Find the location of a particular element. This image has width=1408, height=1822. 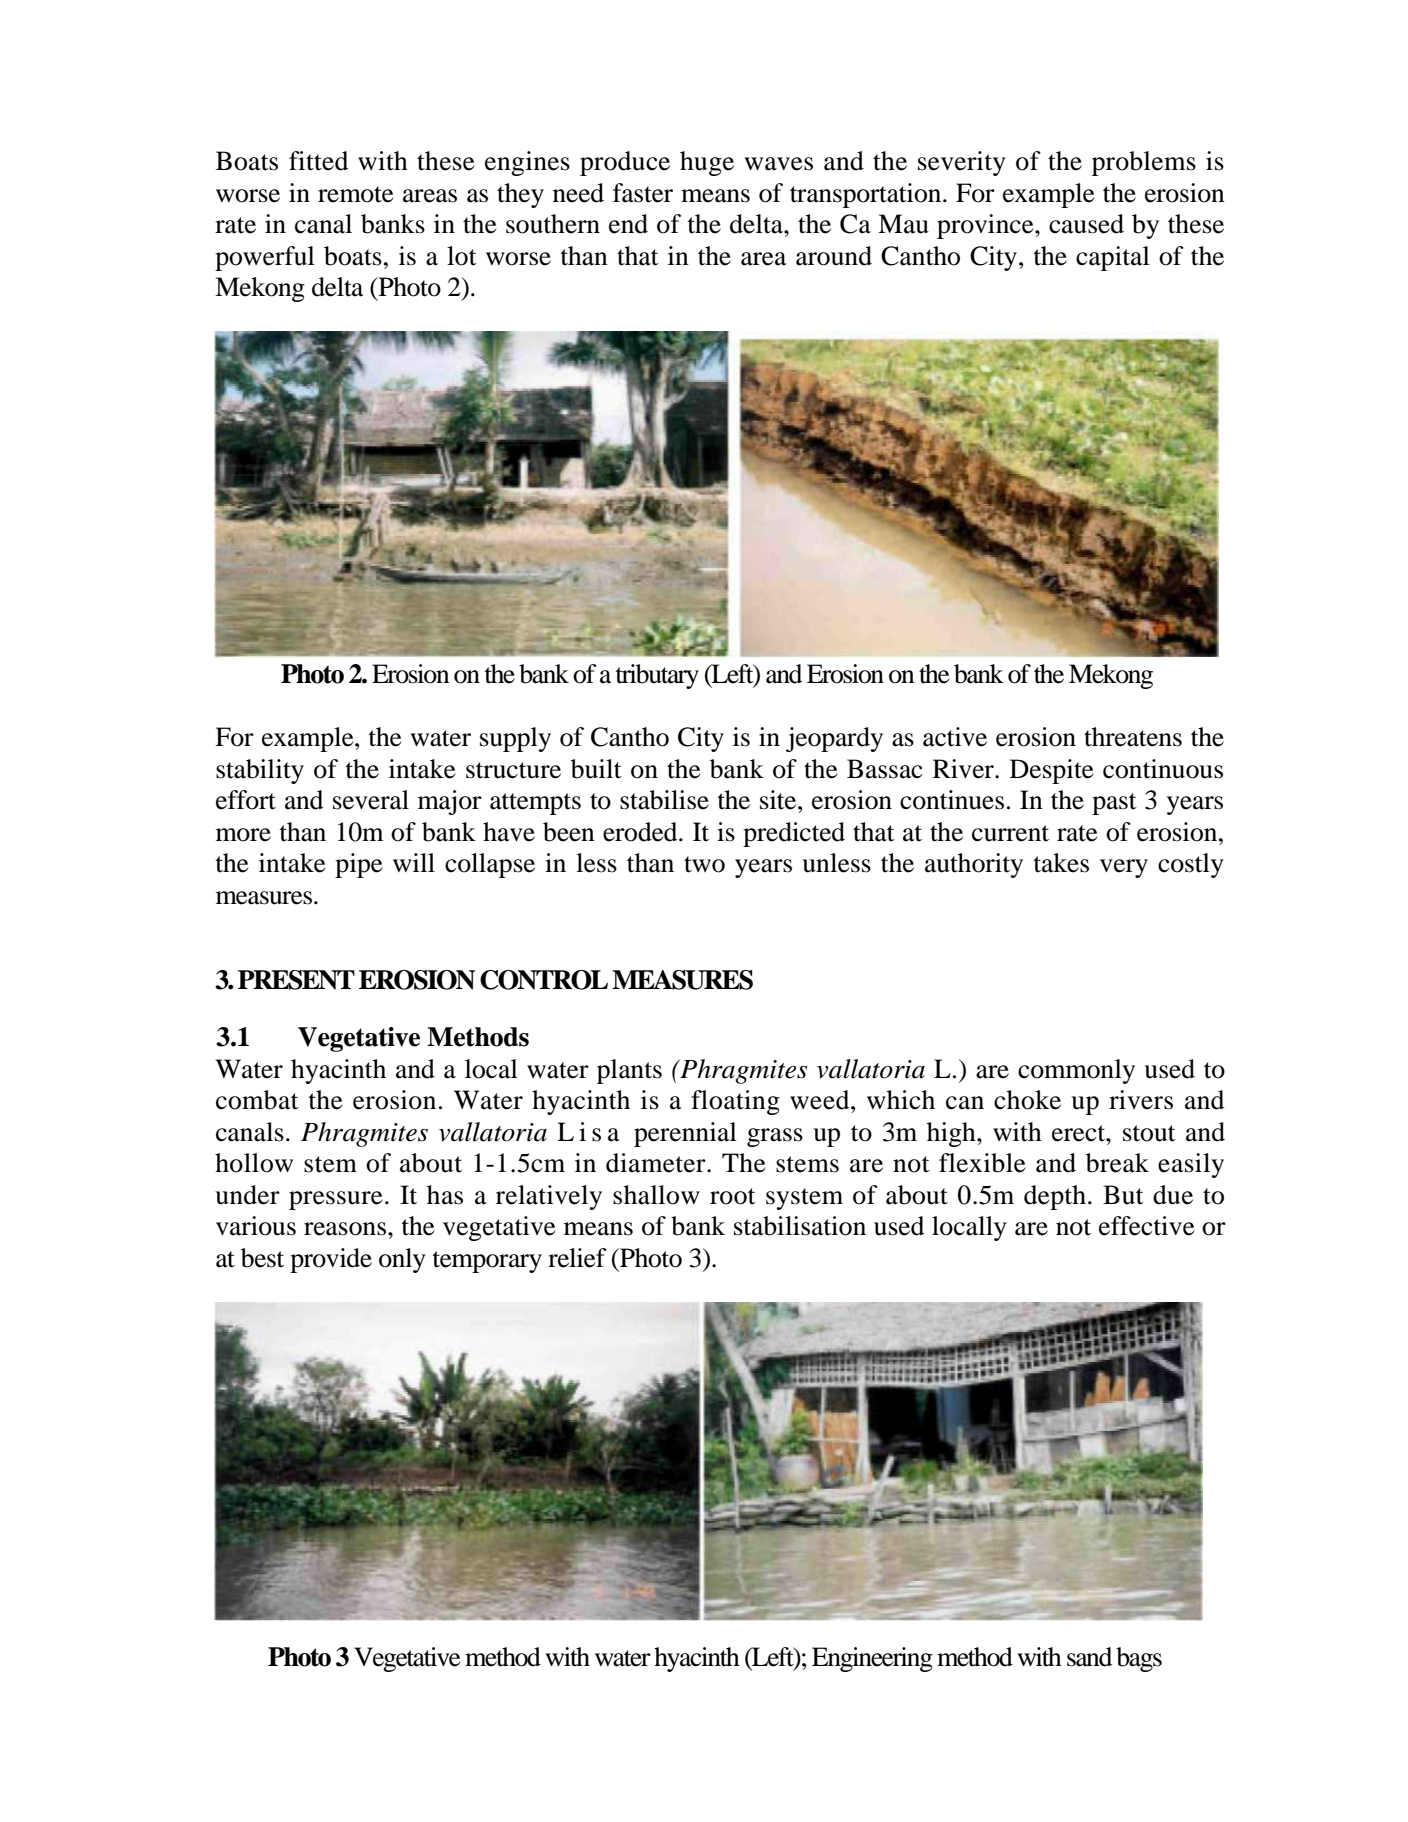

remote is located at coordinates (355, 194).
